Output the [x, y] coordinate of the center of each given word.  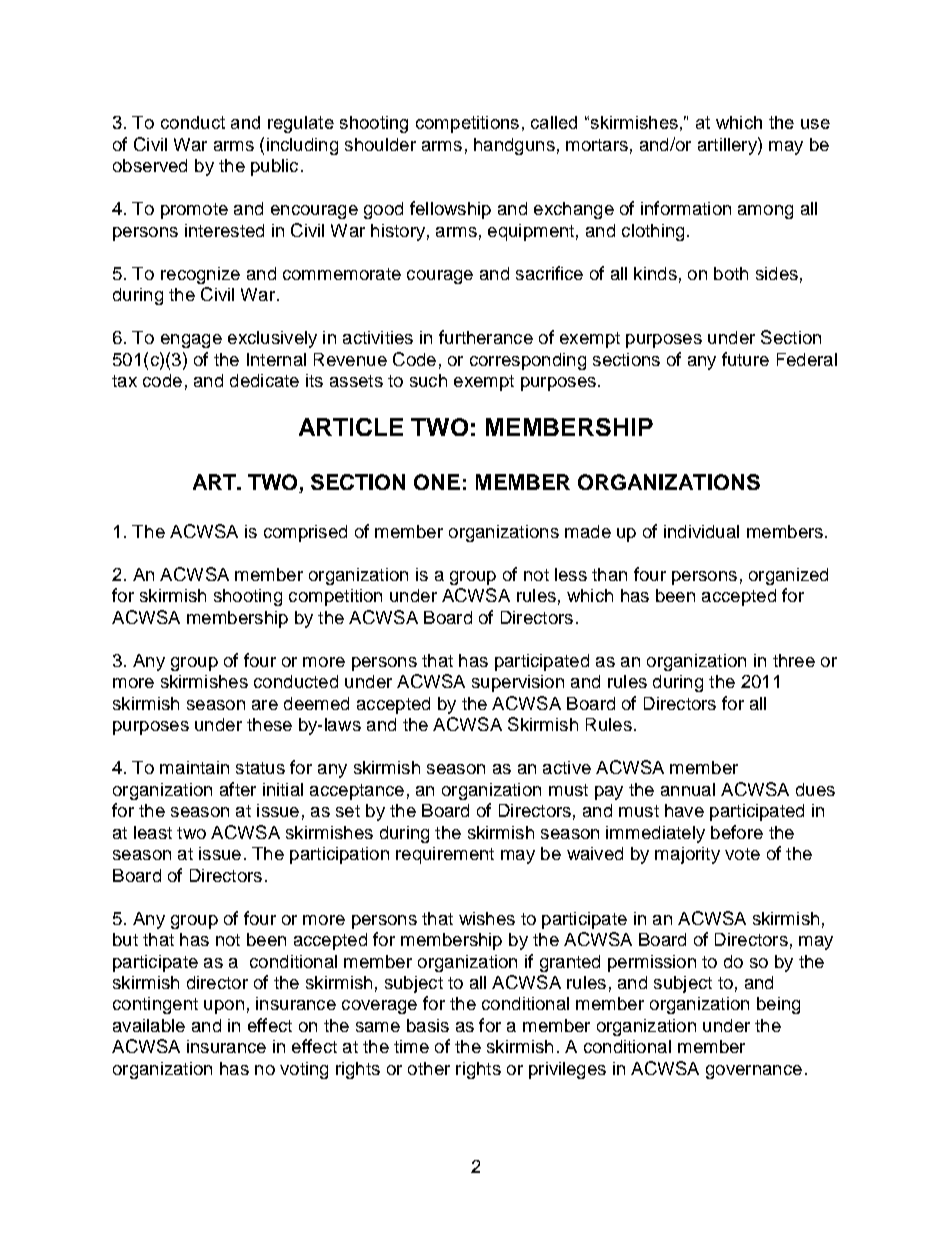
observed [150, 165]
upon [224, 1007]
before [737, 832]
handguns [514, 146]
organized [788, 576]
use [815, 124]
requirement [445, 855]
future [745, 359]
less [571, 574]
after [238, 789]
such [428, 380]
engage [191, 341]
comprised [305, 533]
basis [428, 1025]
